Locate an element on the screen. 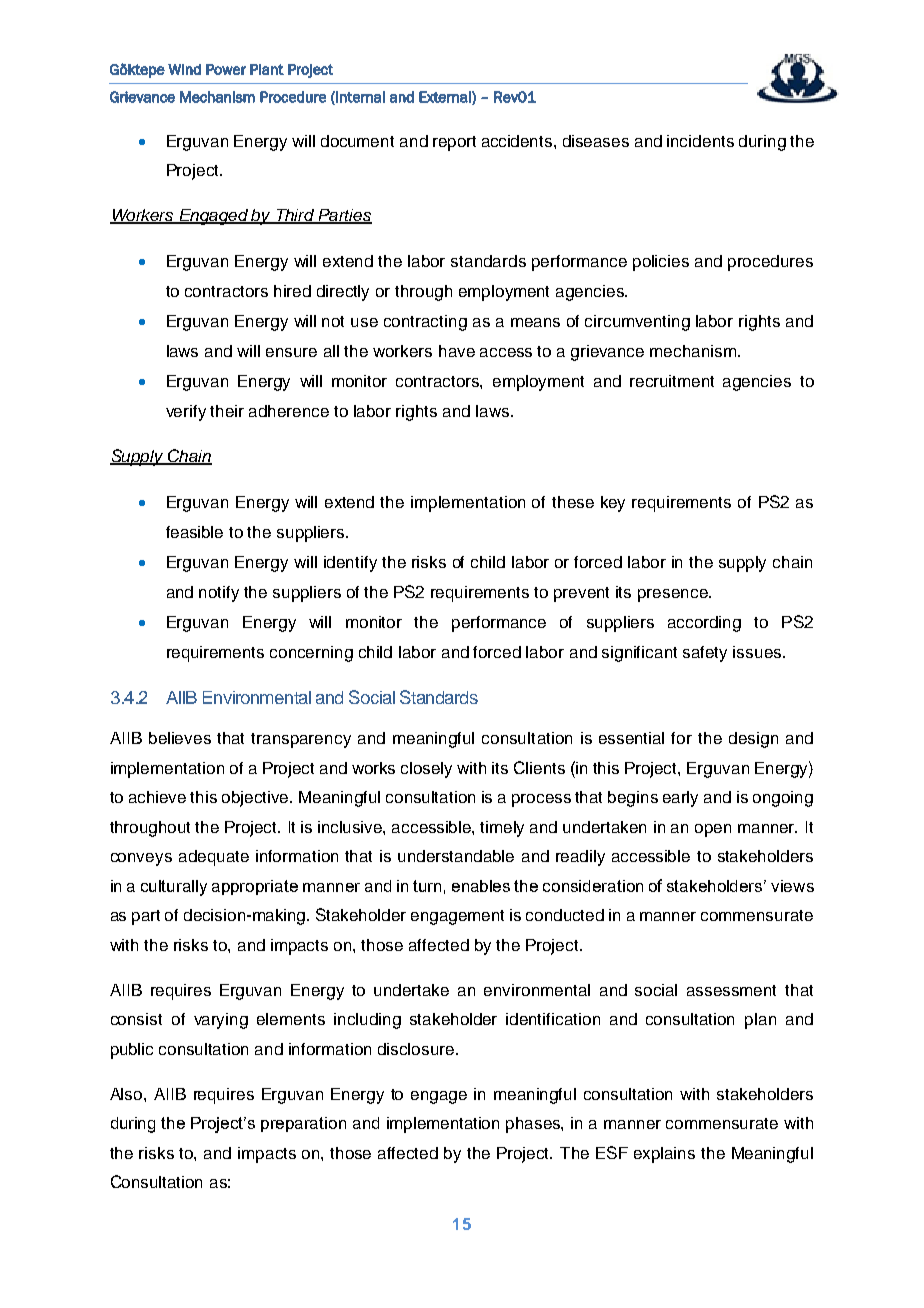 The height and width of the screenshot is (1308, 924). Also is located at coordinates (127, 1094).
